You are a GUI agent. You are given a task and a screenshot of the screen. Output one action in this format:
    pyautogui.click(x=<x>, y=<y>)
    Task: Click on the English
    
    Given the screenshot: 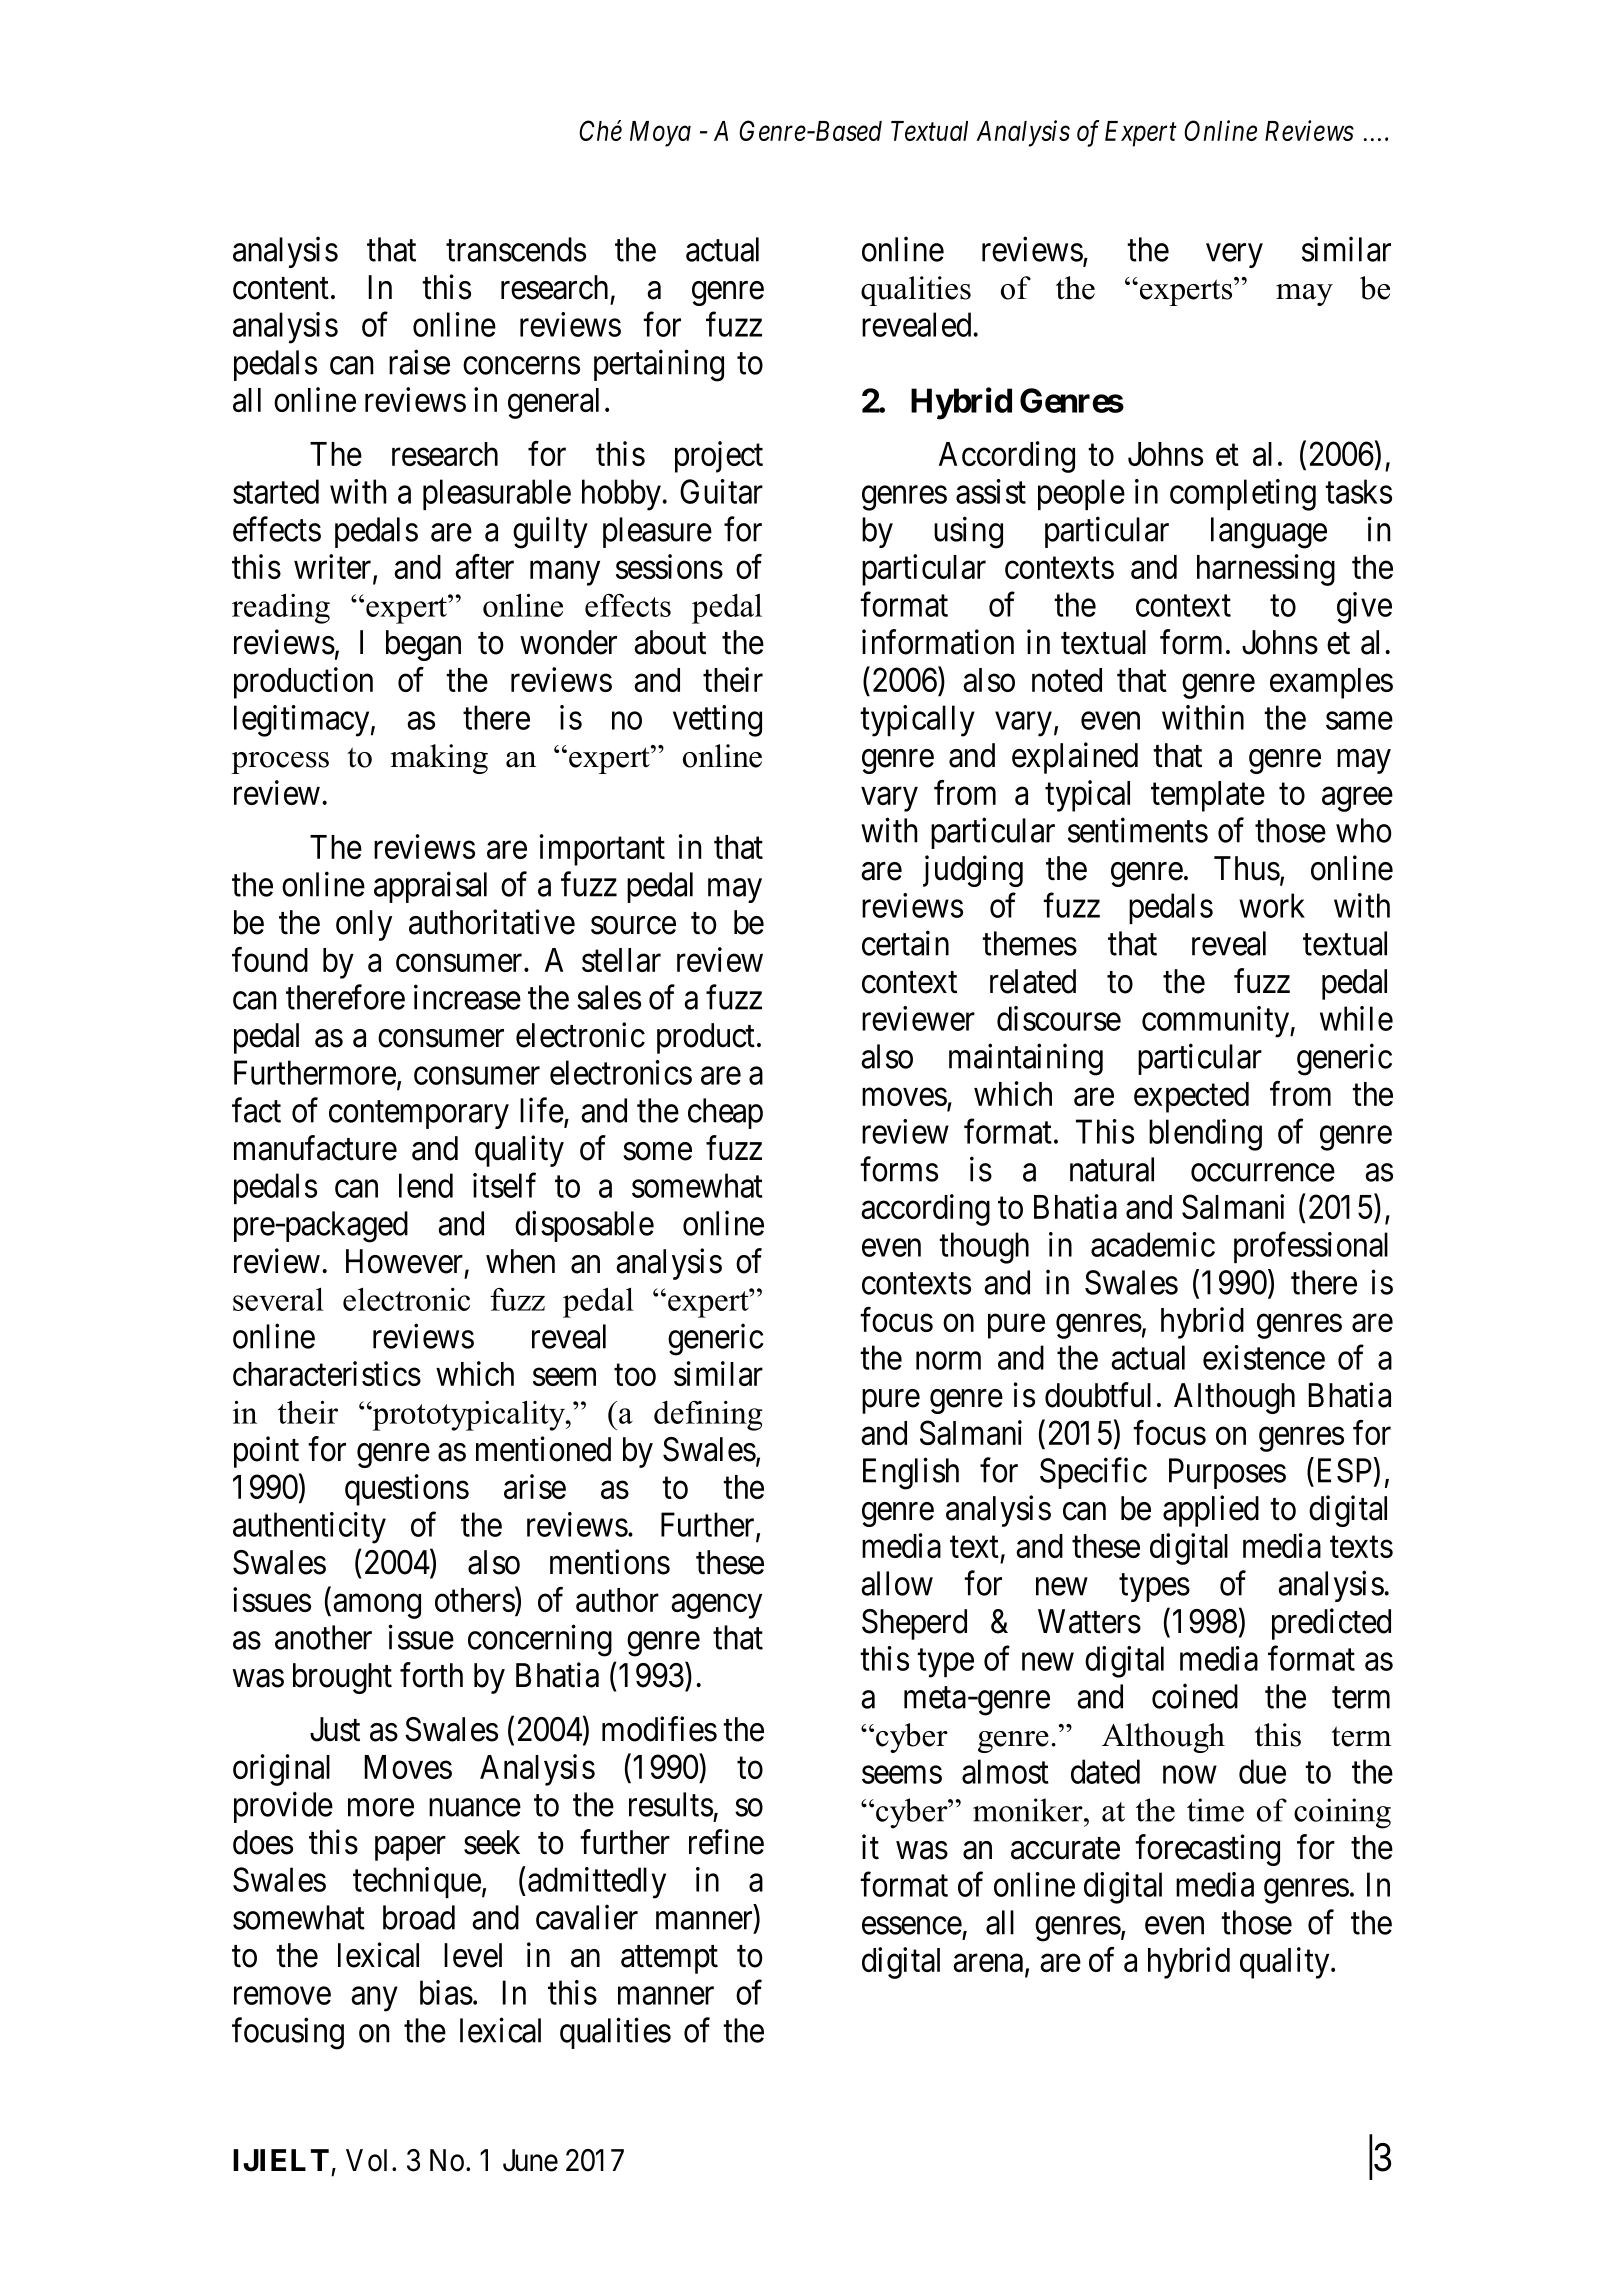 What is the action you would take?
    pyautogui.click(x=911, y=1474)
